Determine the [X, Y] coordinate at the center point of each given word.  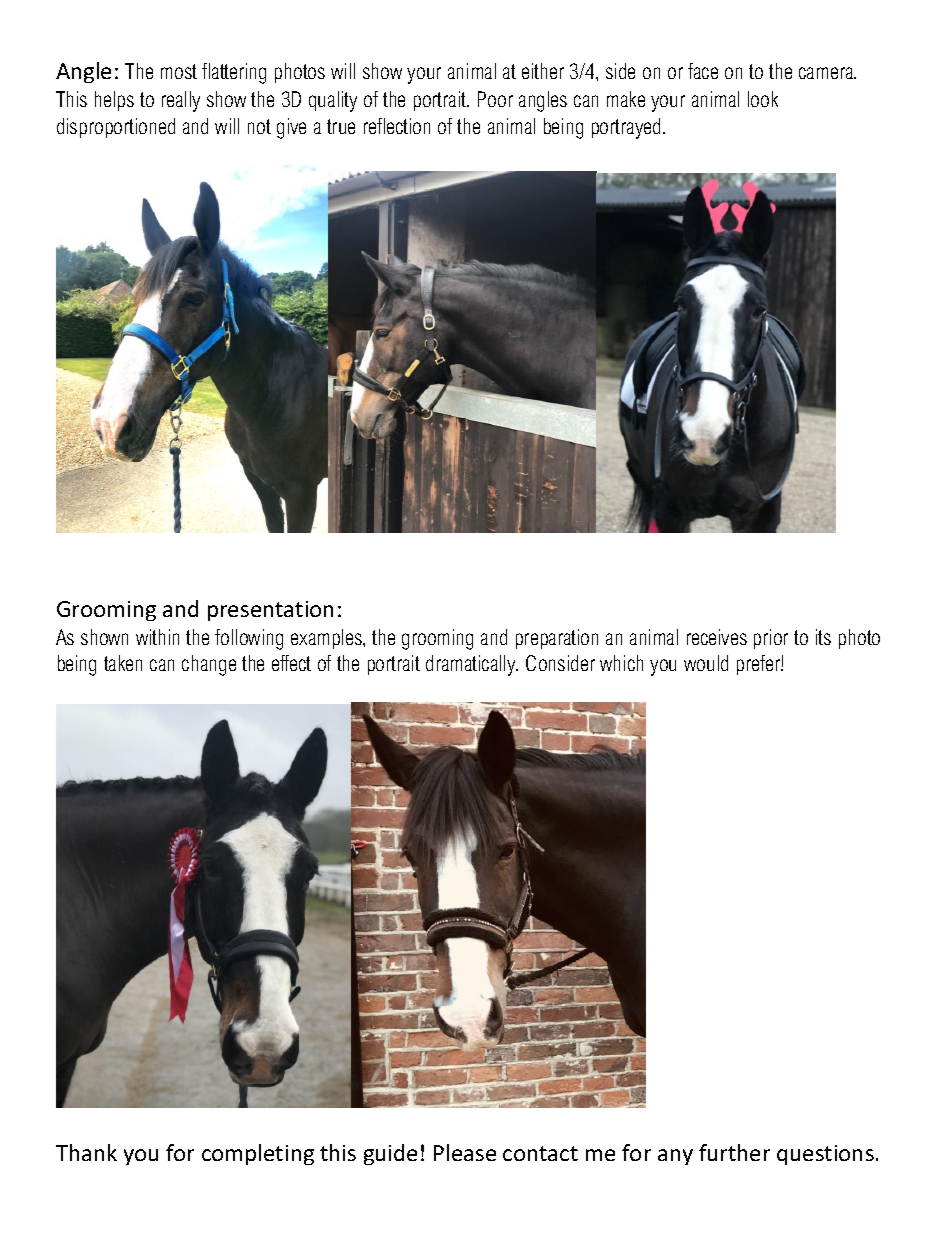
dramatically [472, 665]
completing [258, 1154]
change [209, 665]
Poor [495, 99]
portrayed [626, 128]
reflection [397, 126]
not [259, 126]
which [621, 663]
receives [717, 637]
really [181, 101]
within [157, 637]
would [706, 663]
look [763, 99]
